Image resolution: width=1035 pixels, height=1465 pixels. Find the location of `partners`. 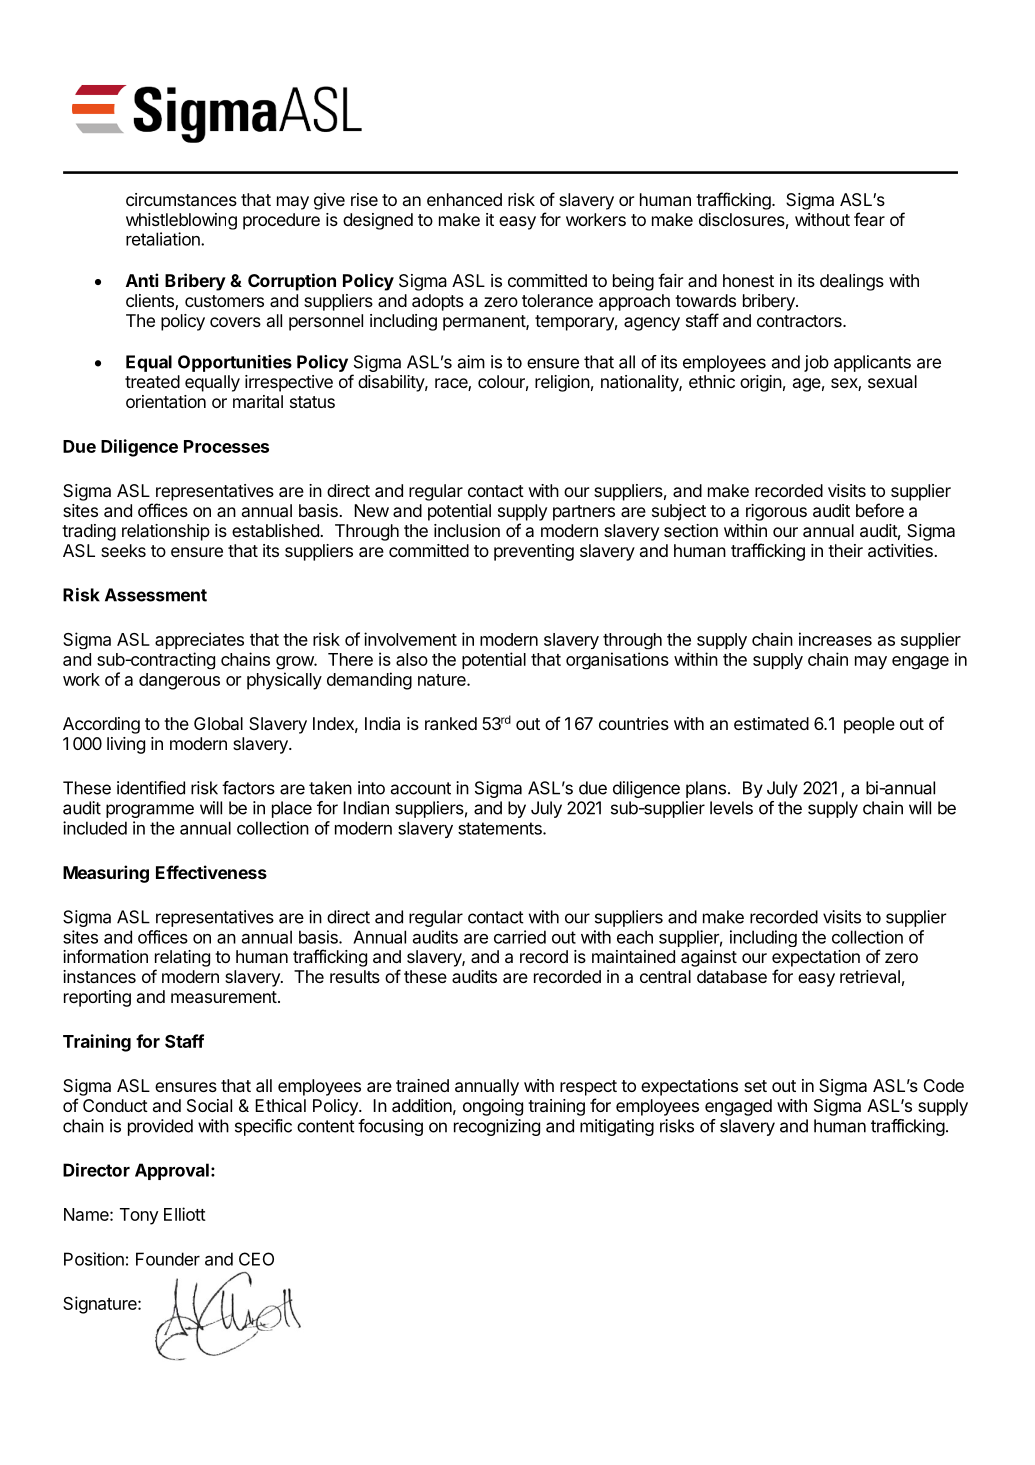

partners is located at coordinates (584, 513).
